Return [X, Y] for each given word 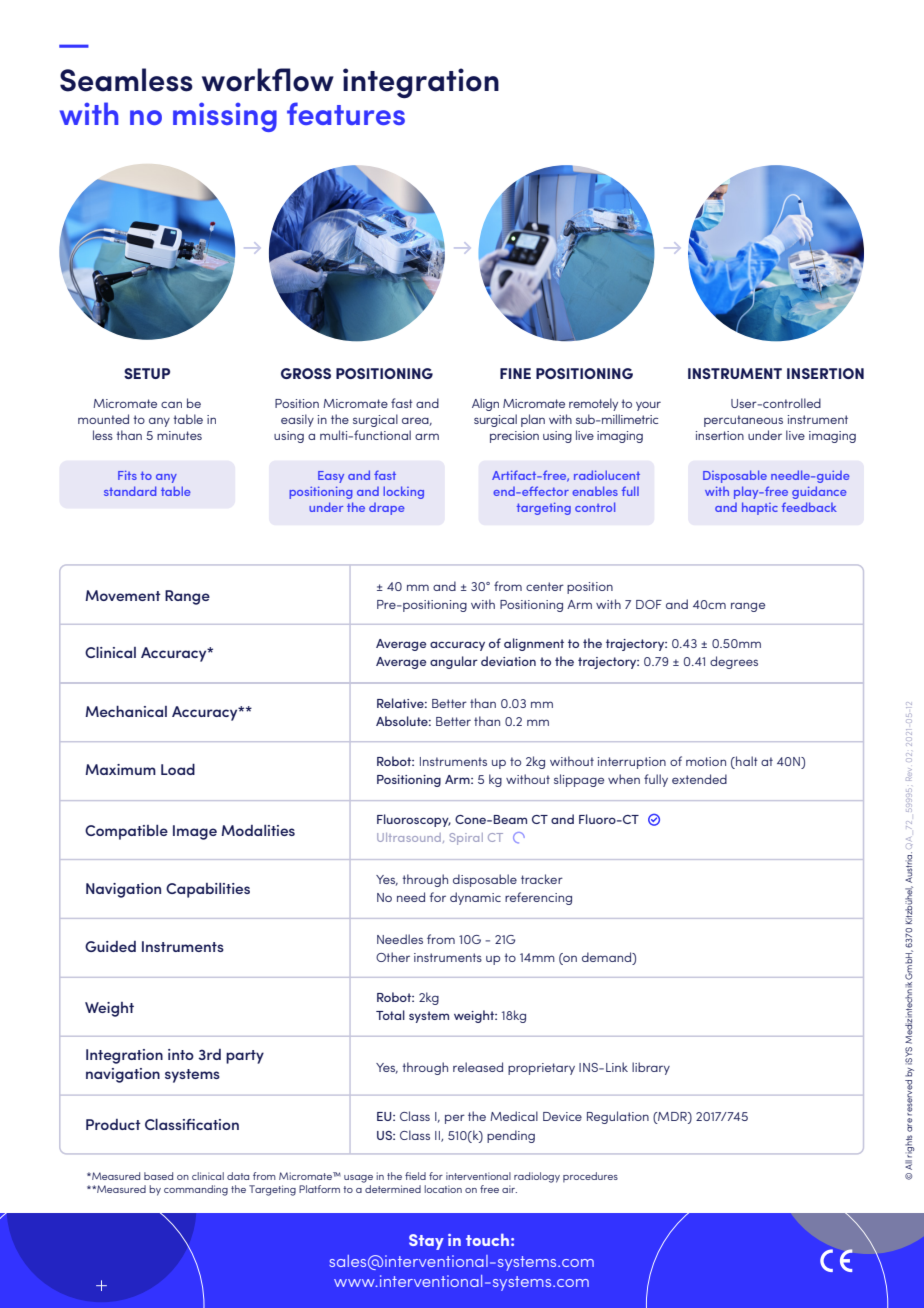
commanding [196, 1190]
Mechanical [126, 711]
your [648, 406]
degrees [734, 662]
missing [225, 117]
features [346, 113]
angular [454, 662]
